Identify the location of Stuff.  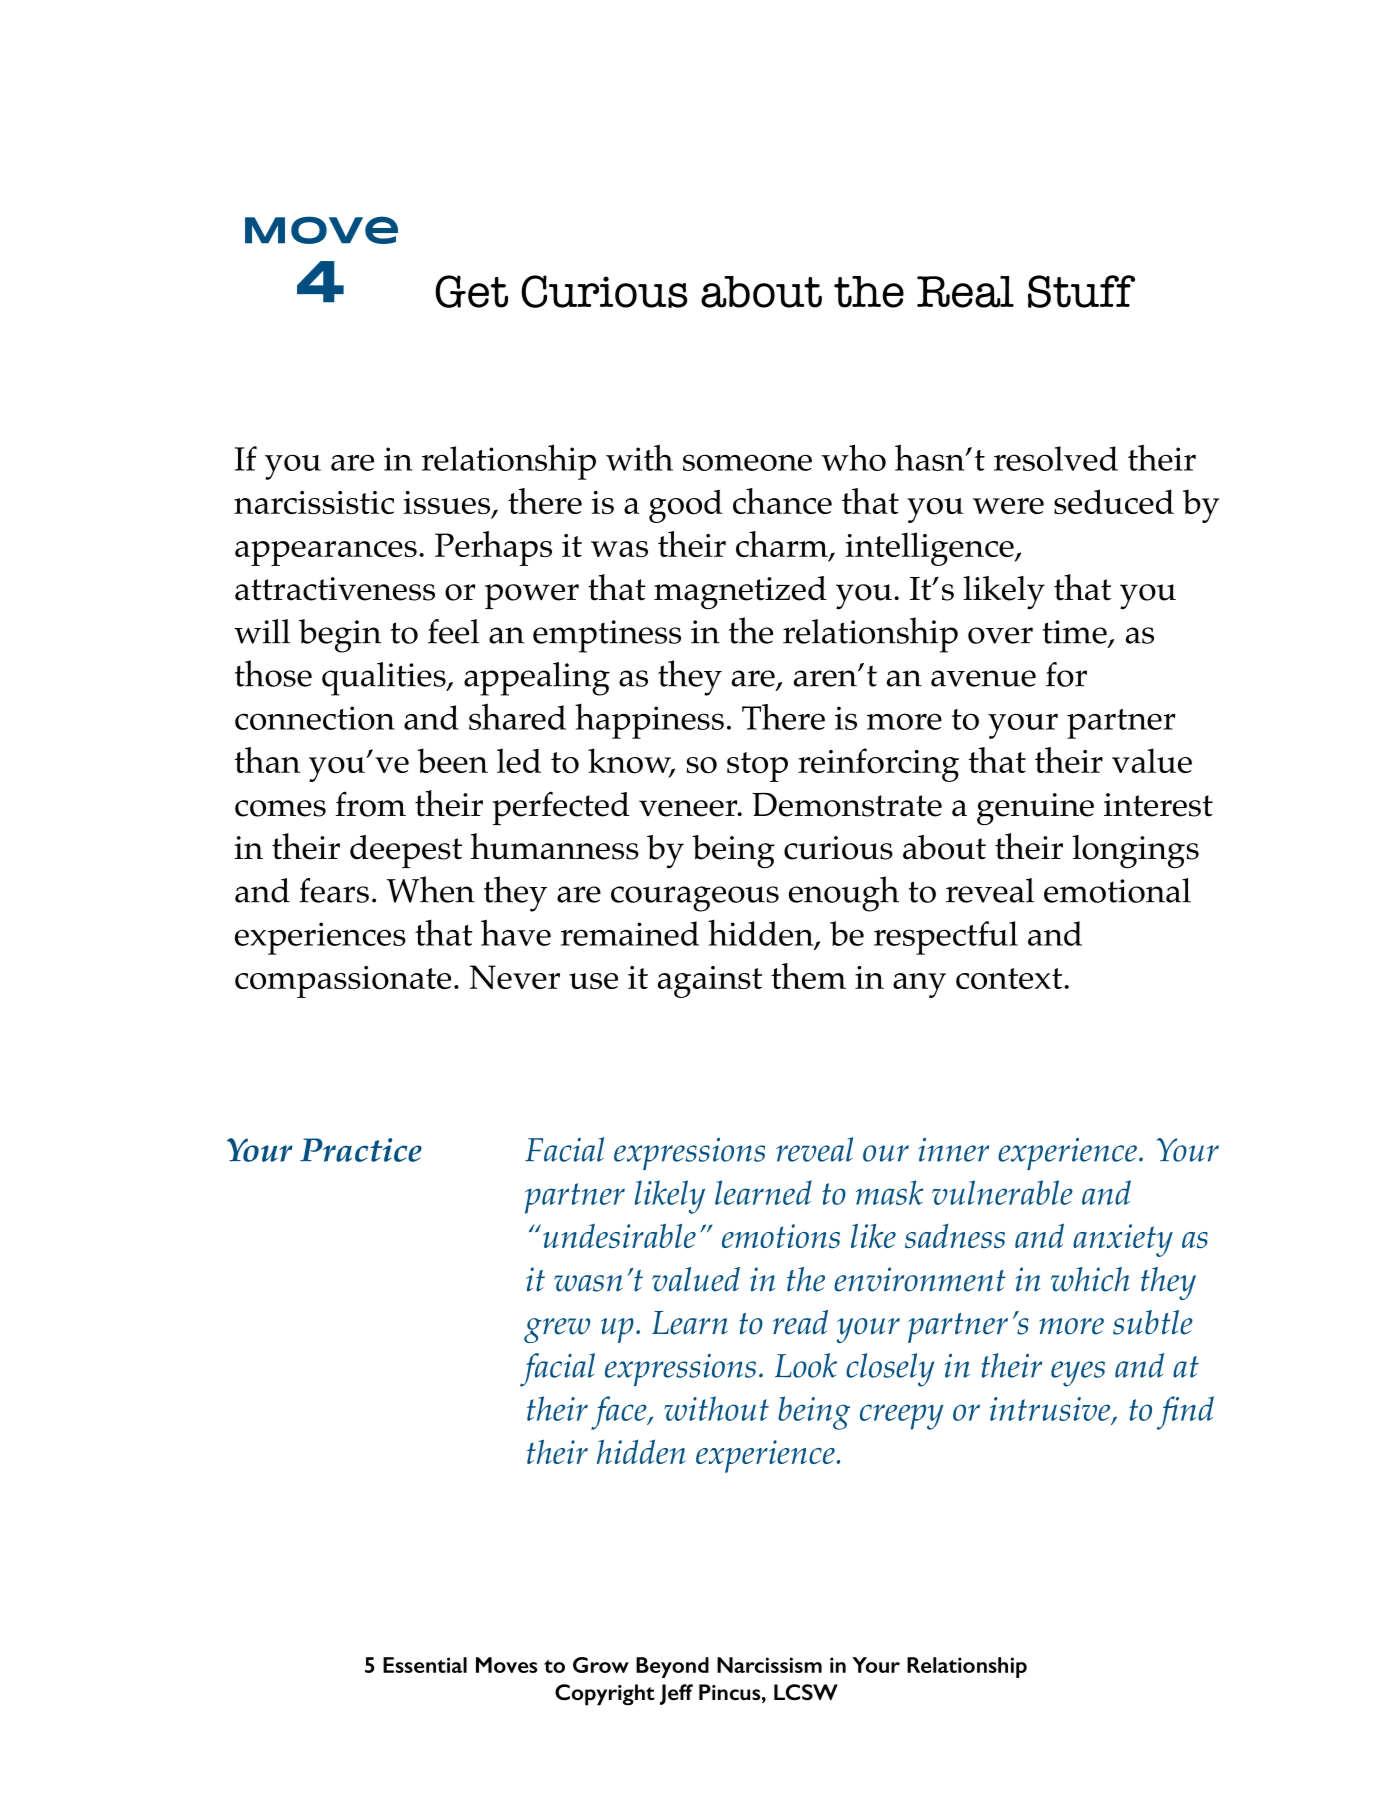
(1081, 291).
